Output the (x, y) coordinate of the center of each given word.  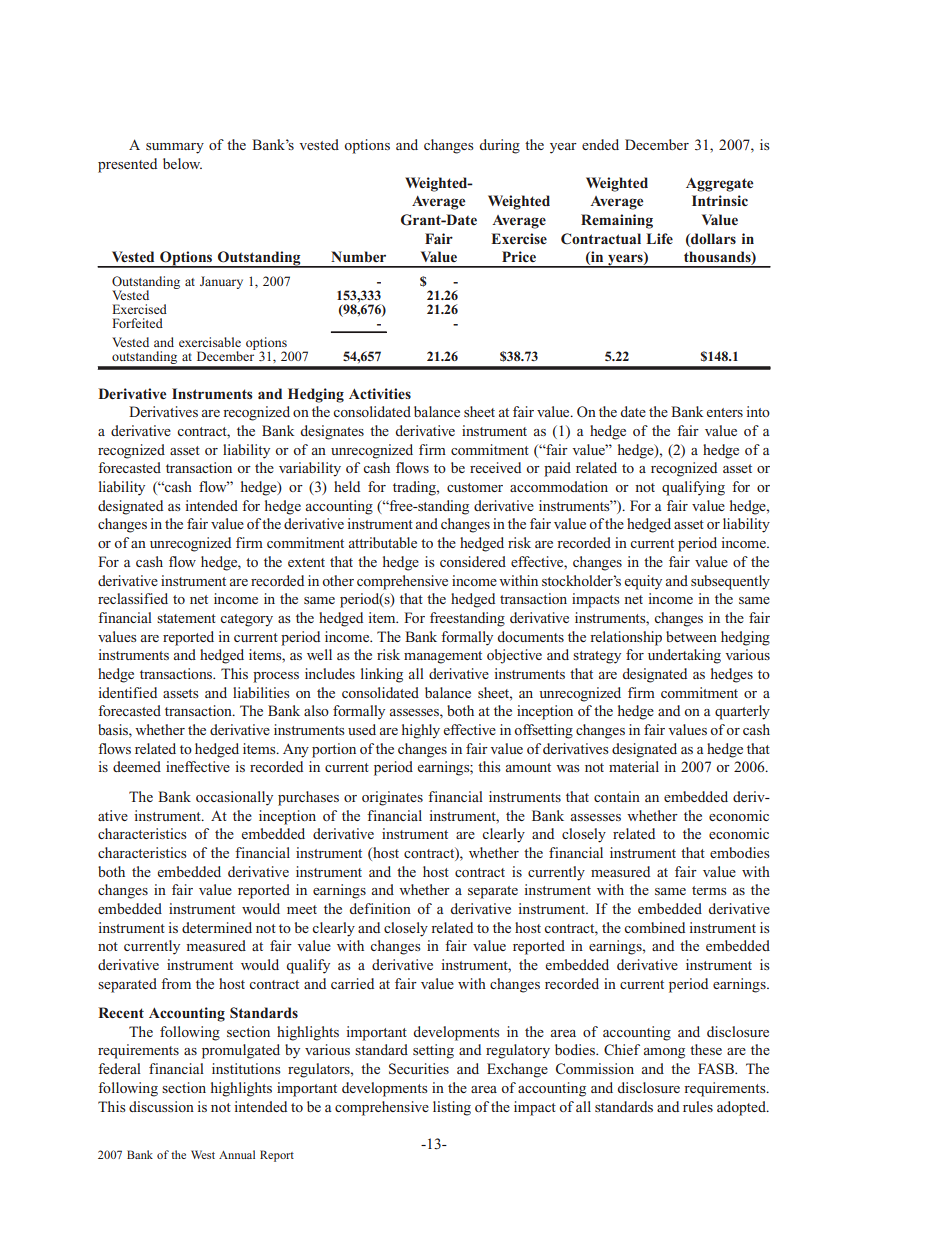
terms (709, 890)
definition (380, 908)
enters (724, 412)
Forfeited (137, 323)
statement (186, 618)
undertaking (684, 656)
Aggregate (719, 185)
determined (217, 927)
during (500, 146)
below (182, 163)
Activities (380, 393)
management (443, 657)
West (203, 1154)
